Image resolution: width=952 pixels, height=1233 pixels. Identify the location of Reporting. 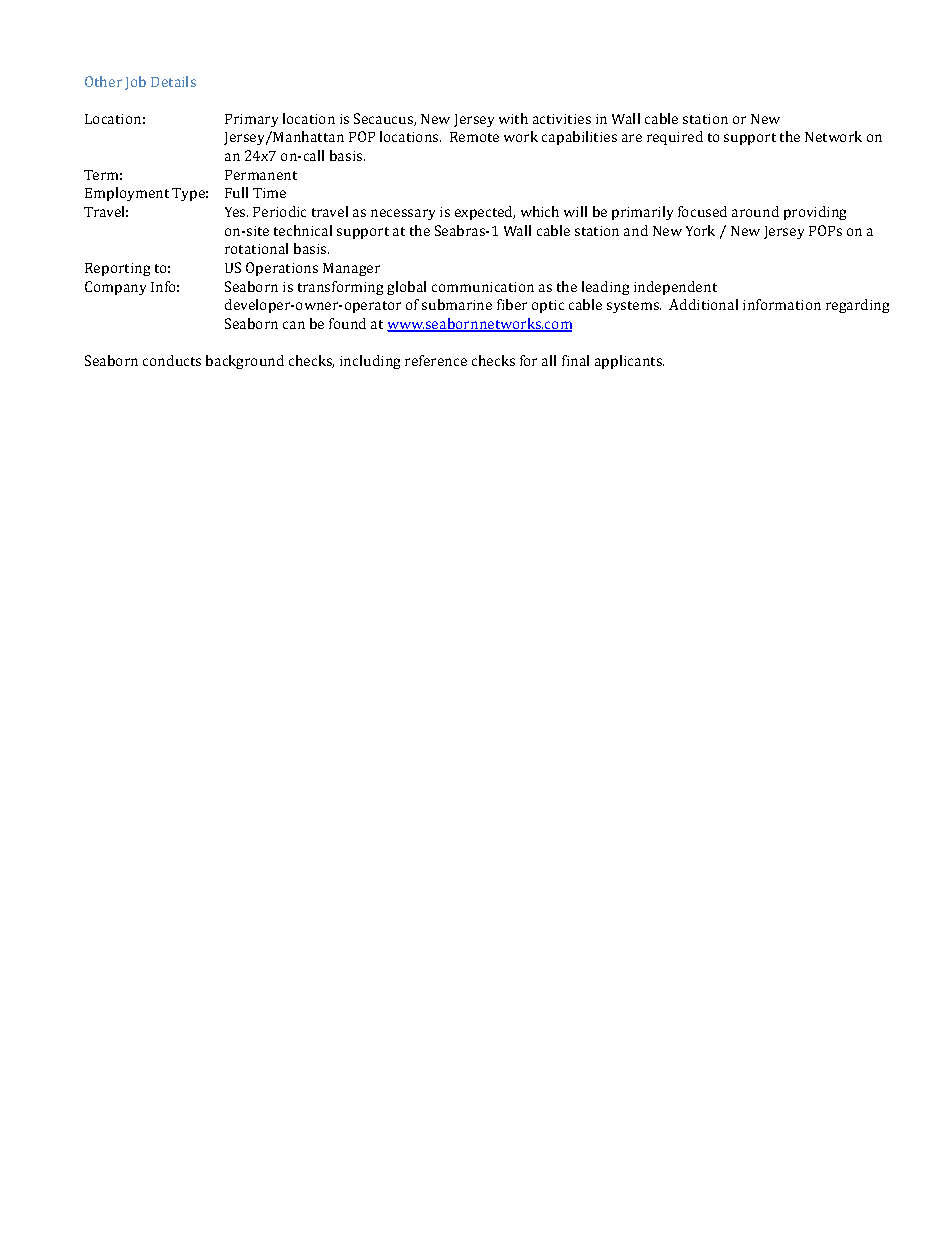
(117, 269).
